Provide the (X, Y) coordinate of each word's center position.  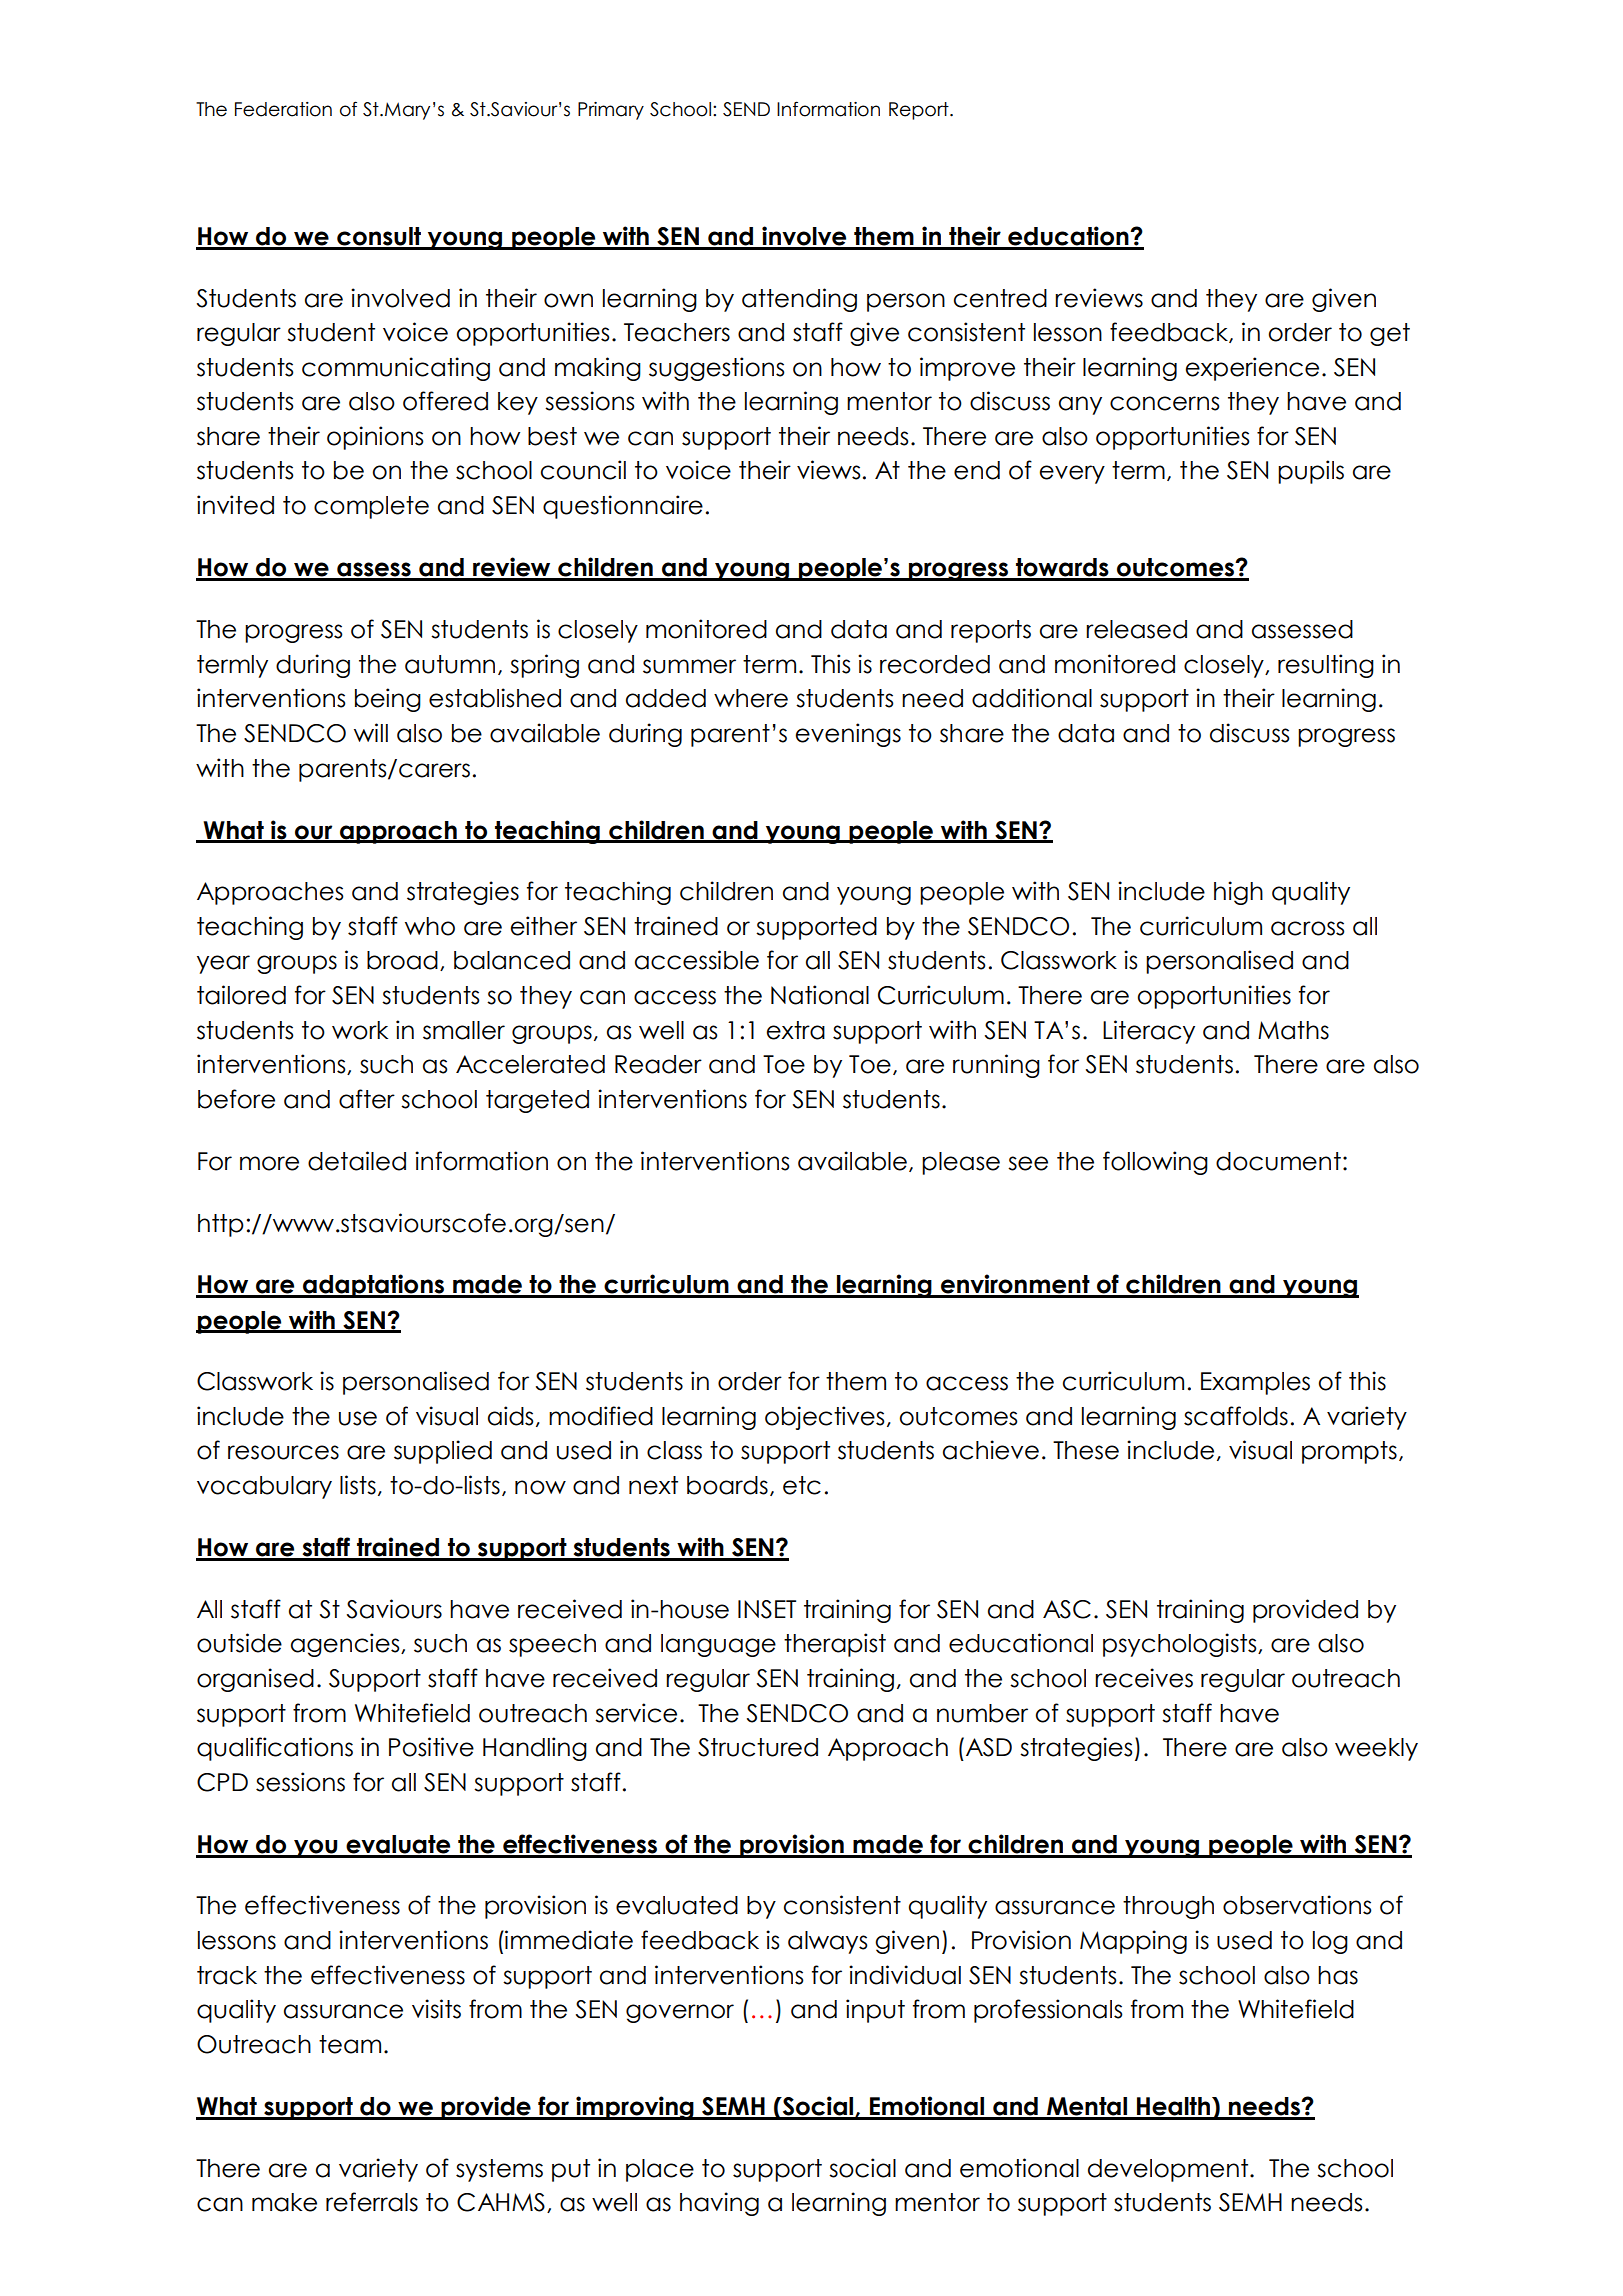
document (1278, 1161)
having (719, 2204)
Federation (283, 109)
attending (799, 300)
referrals (372, 2202)
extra (796, 1030)
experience (1252, 369)
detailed (357, 1161)
